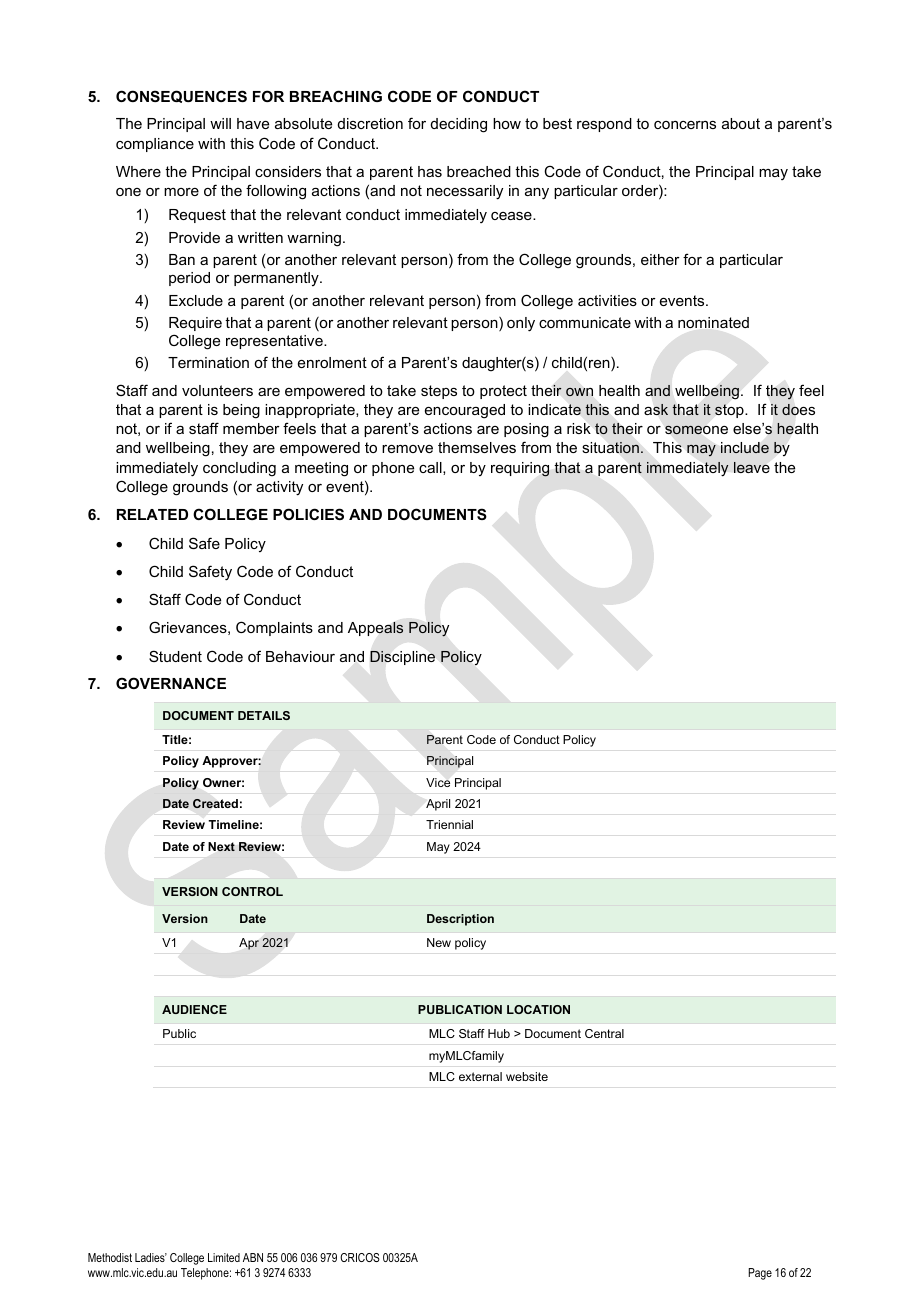 The height and width of the screenshot is (1307, 924). I want to click on April, so click(438, 805).
